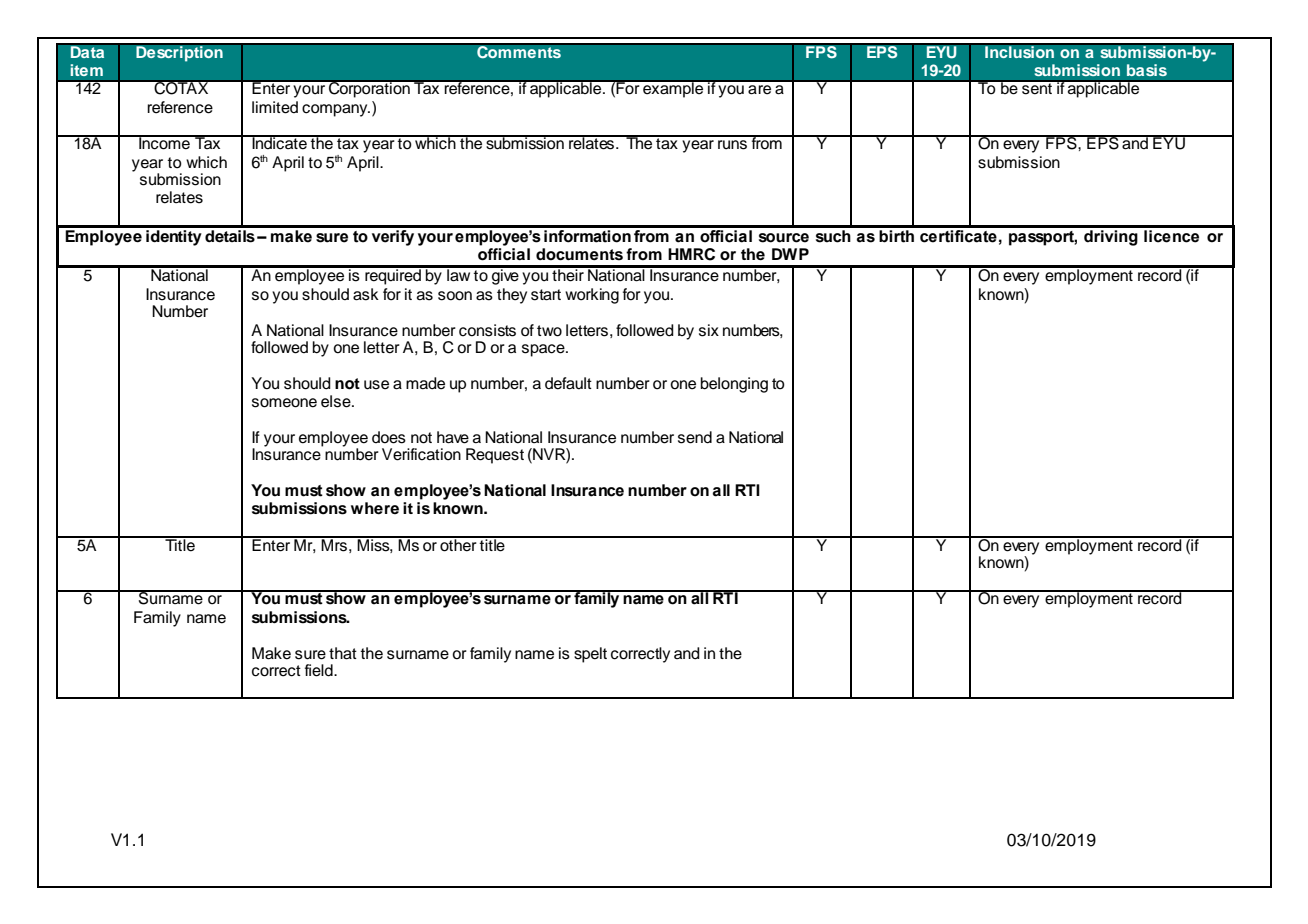  Describe the element at coordinates (86, 70) in the document. I see `item` at that location.
